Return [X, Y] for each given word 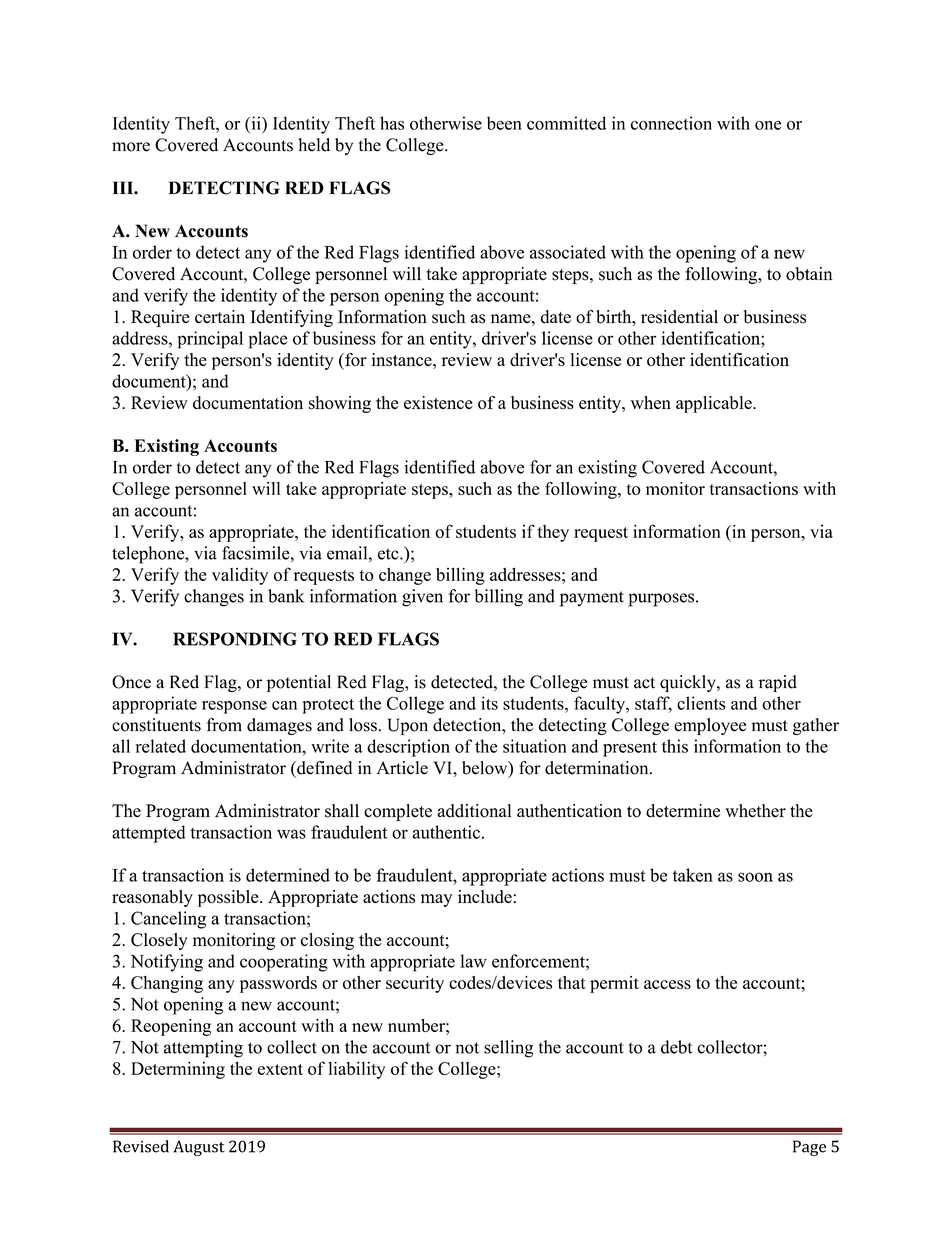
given [422, 598]
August [199, 1148]
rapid [778, 683]
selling [508, 1049]
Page [809, 1148]
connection [671, 123]
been [504, 123]
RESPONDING [235, 639]
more [131, 147]
